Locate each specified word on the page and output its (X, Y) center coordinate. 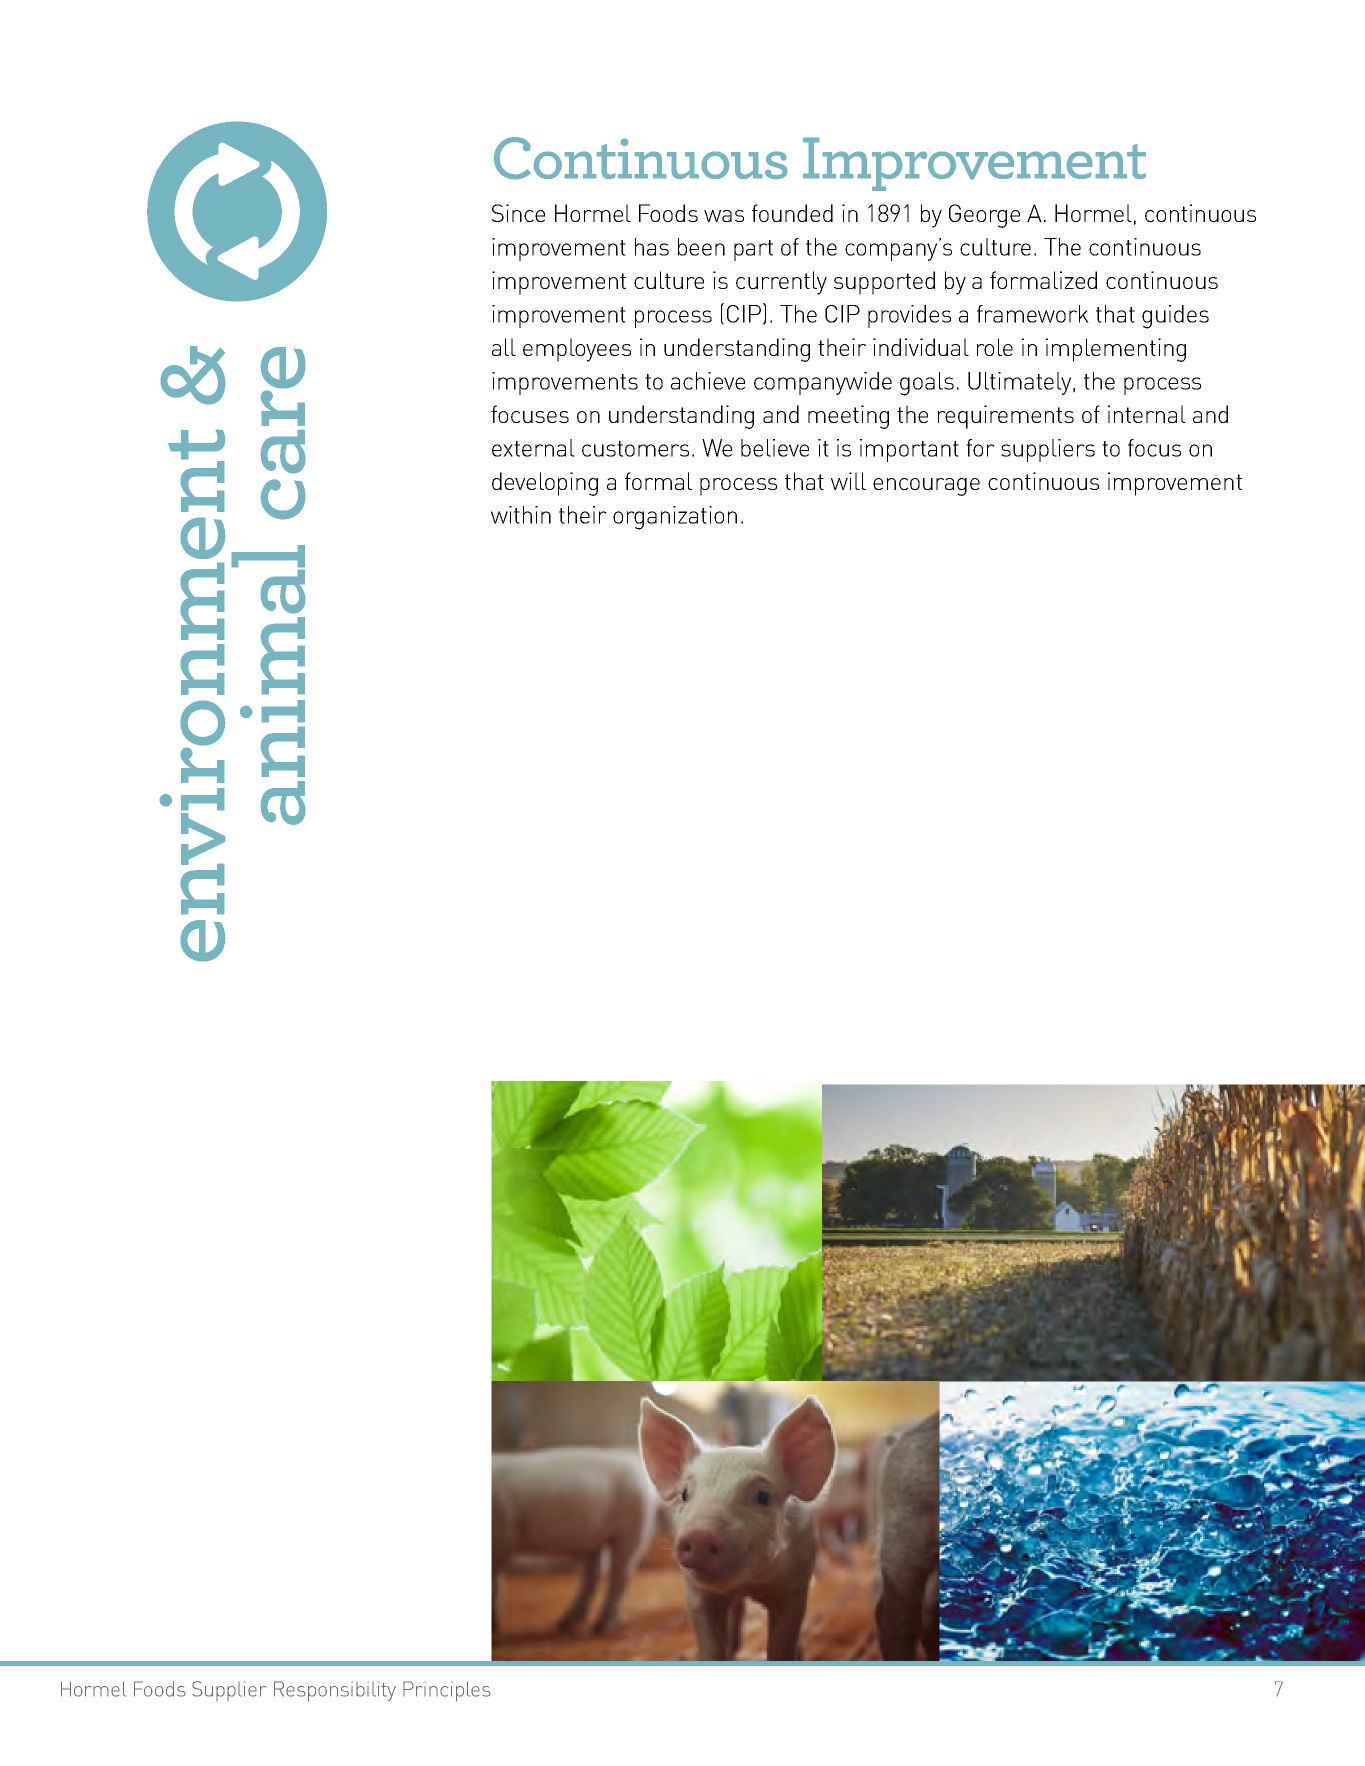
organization (675, 518)
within (521, 515)
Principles (447, 1691)
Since (518, 213)
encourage (926, 487)
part (753, 250)
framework (1033, 314)
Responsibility (335, 1691)
